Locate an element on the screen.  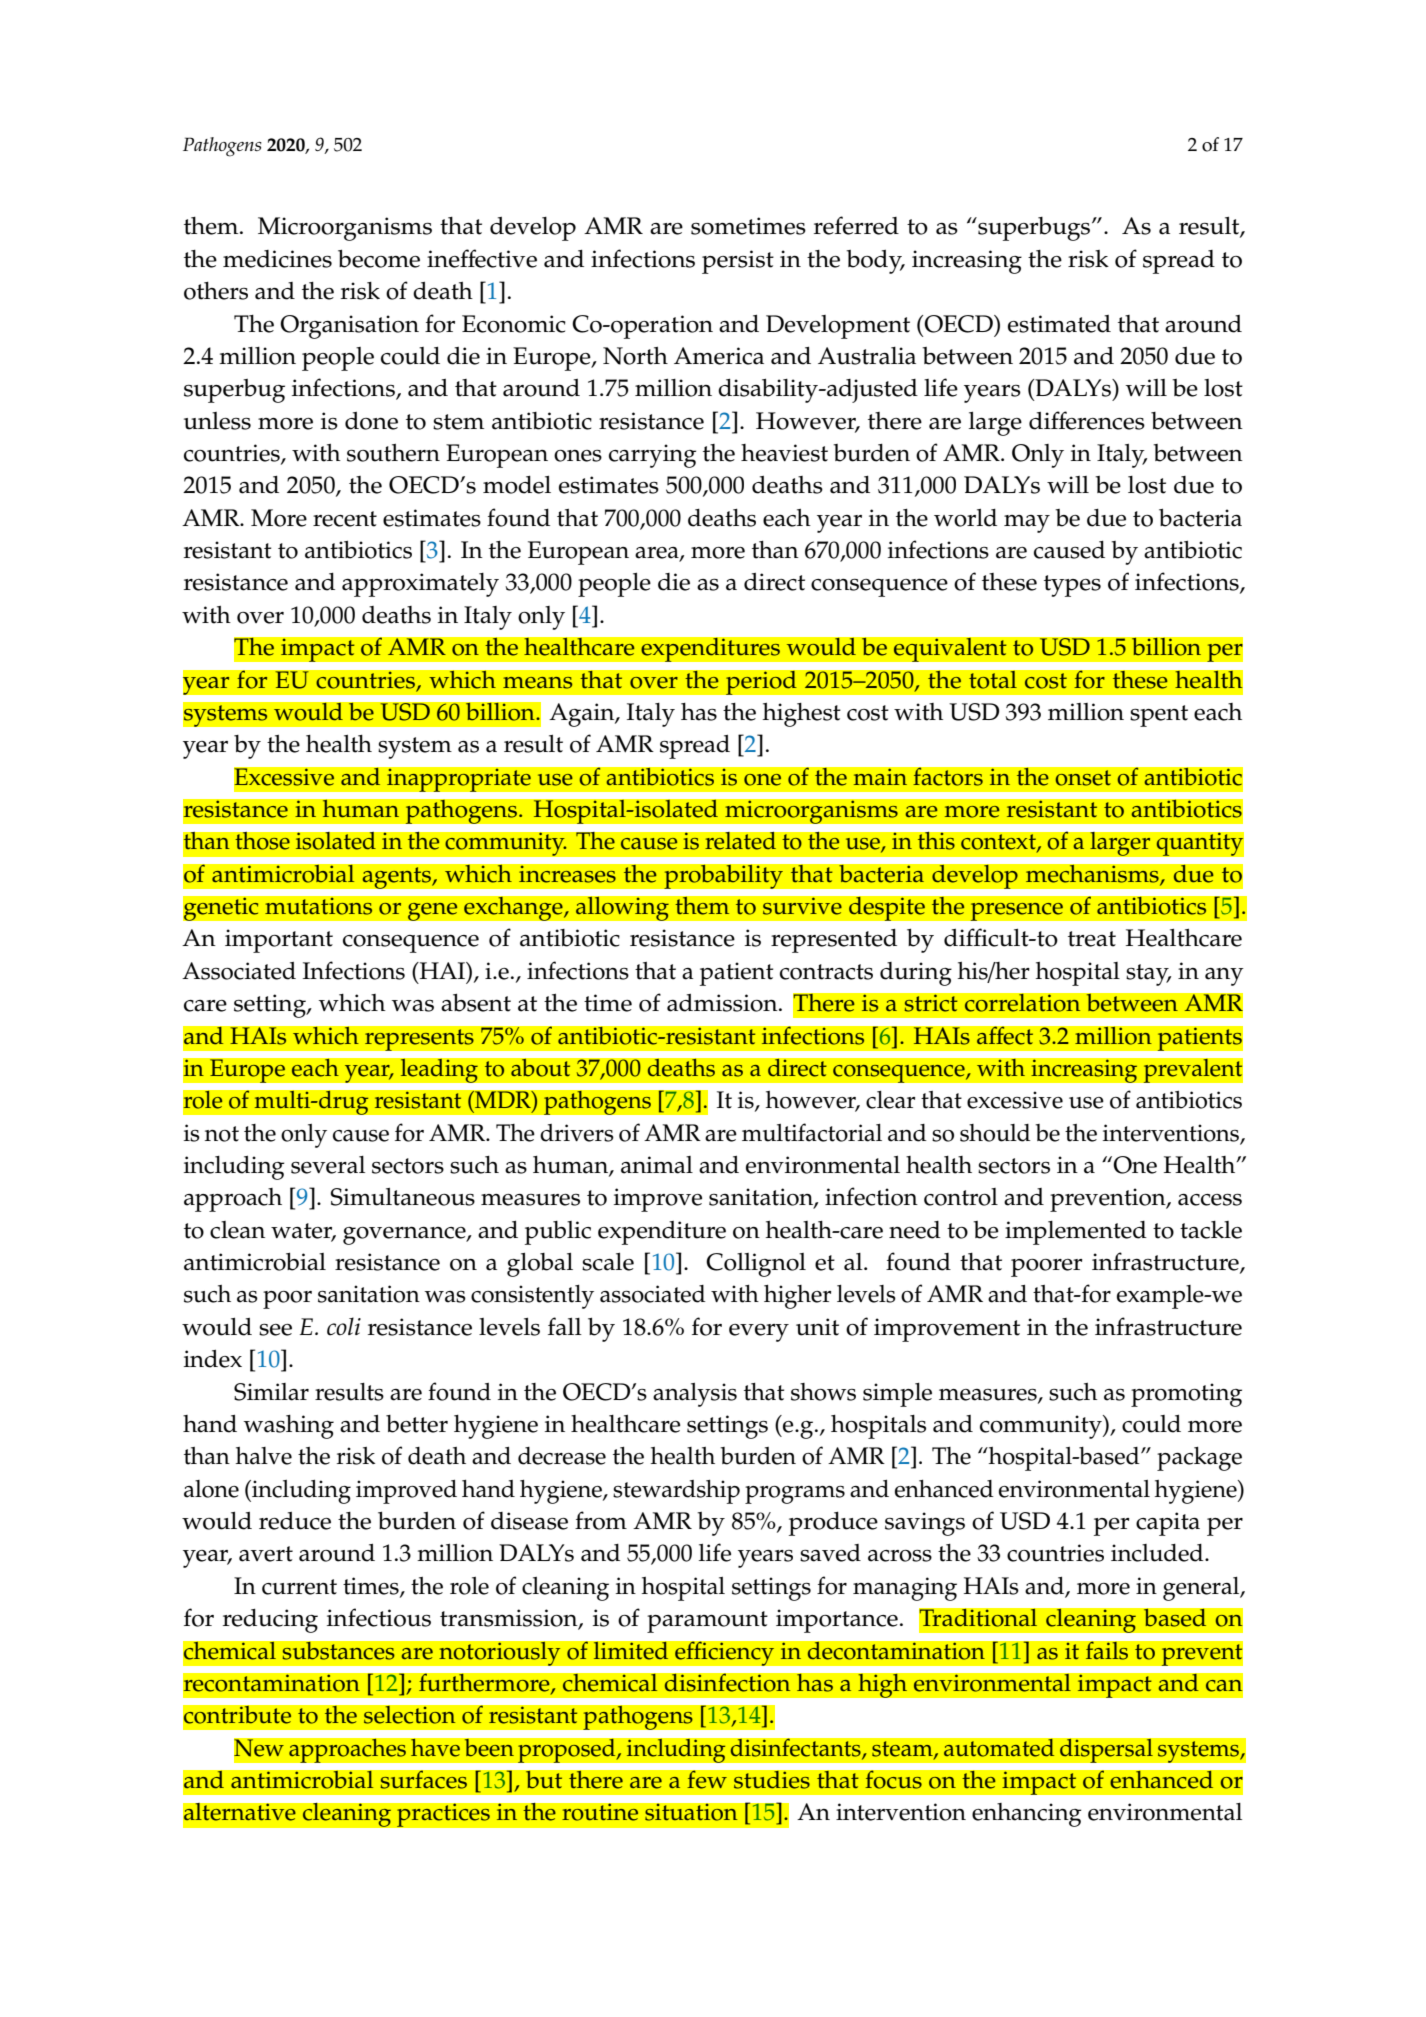
related is located at coordinates (741, 841).
